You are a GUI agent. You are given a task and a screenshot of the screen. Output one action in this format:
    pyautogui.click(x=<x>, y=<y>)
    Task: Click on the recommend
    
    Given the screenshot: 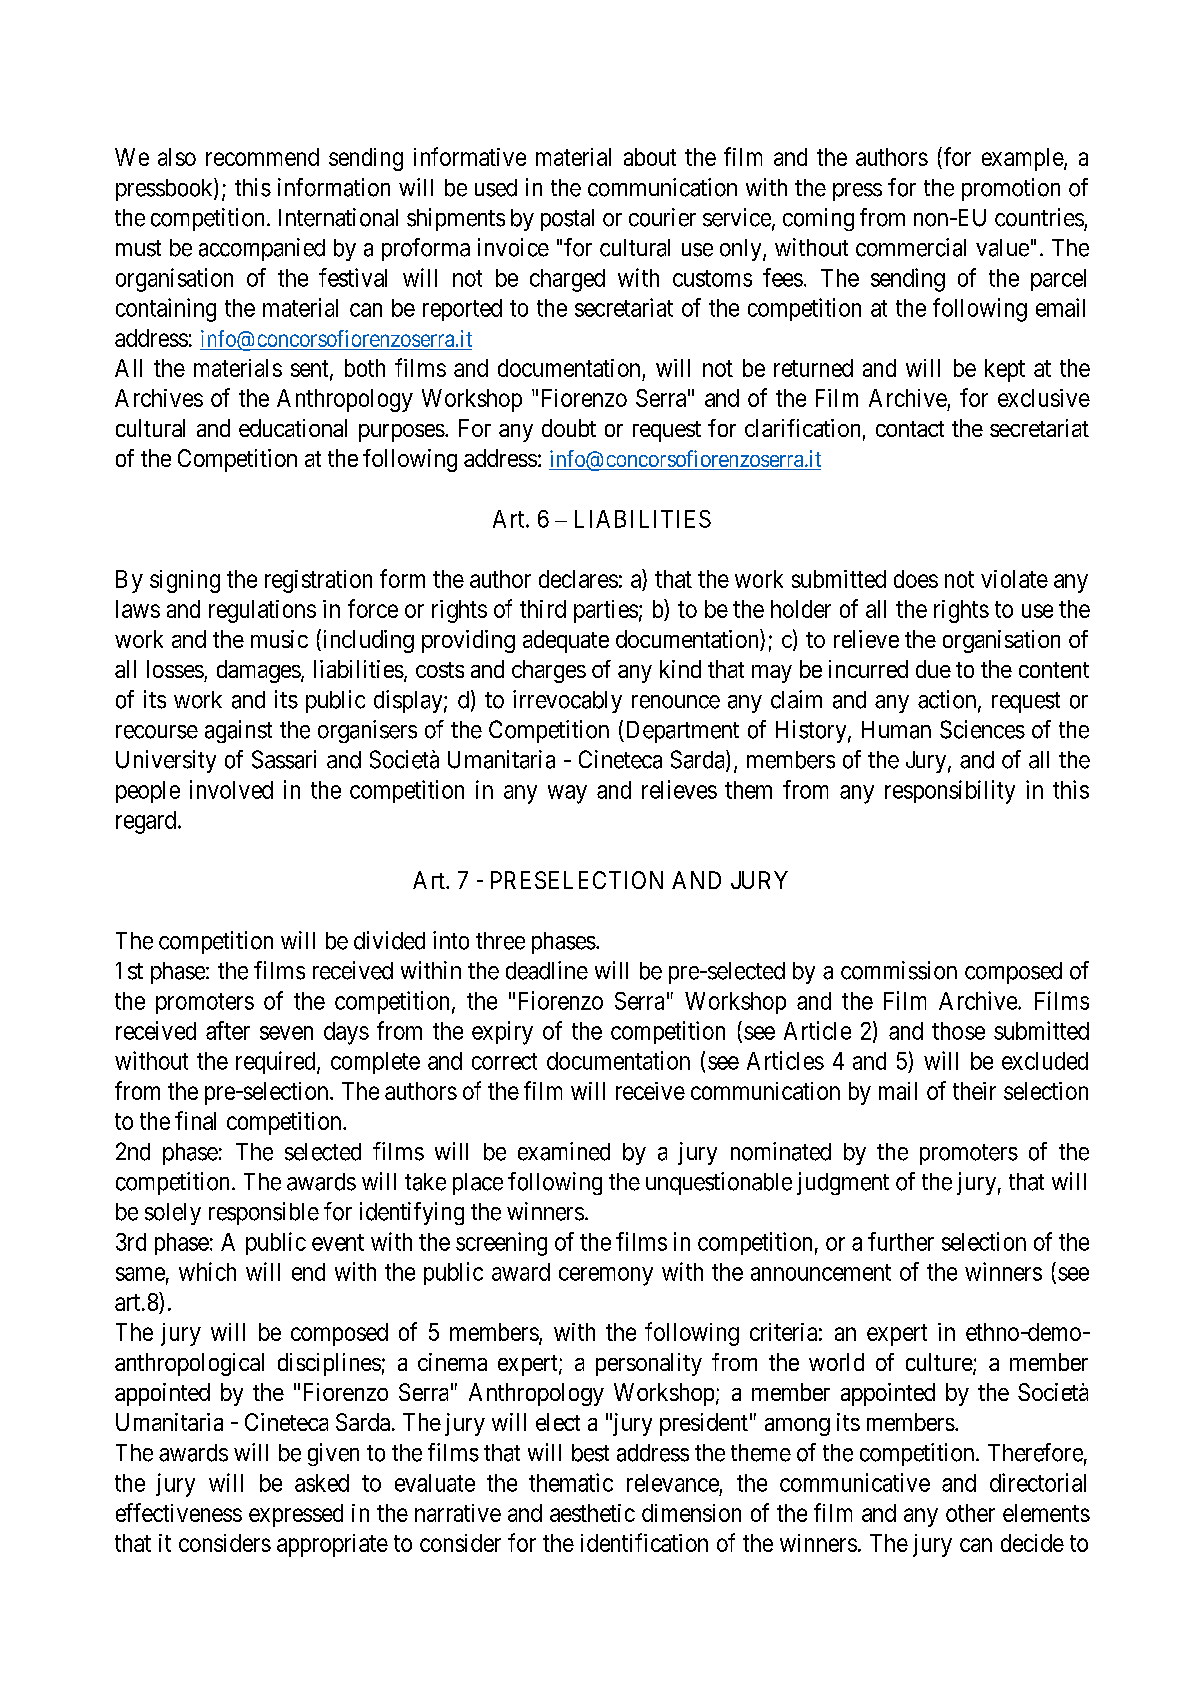 What is the action you would take?
    pyautogui.click(x=262, y=157)
